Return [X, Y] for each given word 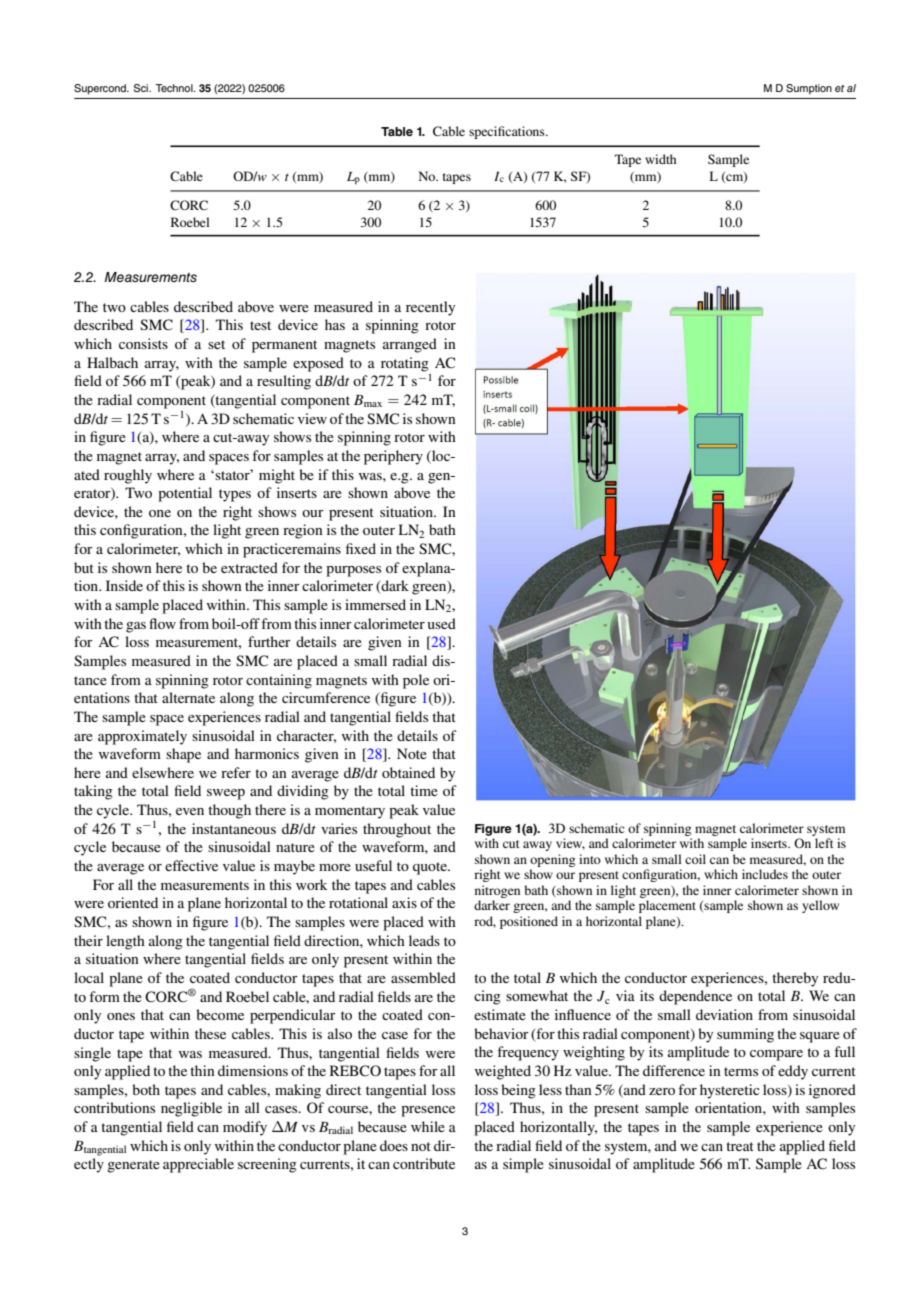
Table [397, 131]
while [428, 1126]
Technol [175, 88]
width [660, 159]
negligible [191, 1109]
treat [740, 1146]
